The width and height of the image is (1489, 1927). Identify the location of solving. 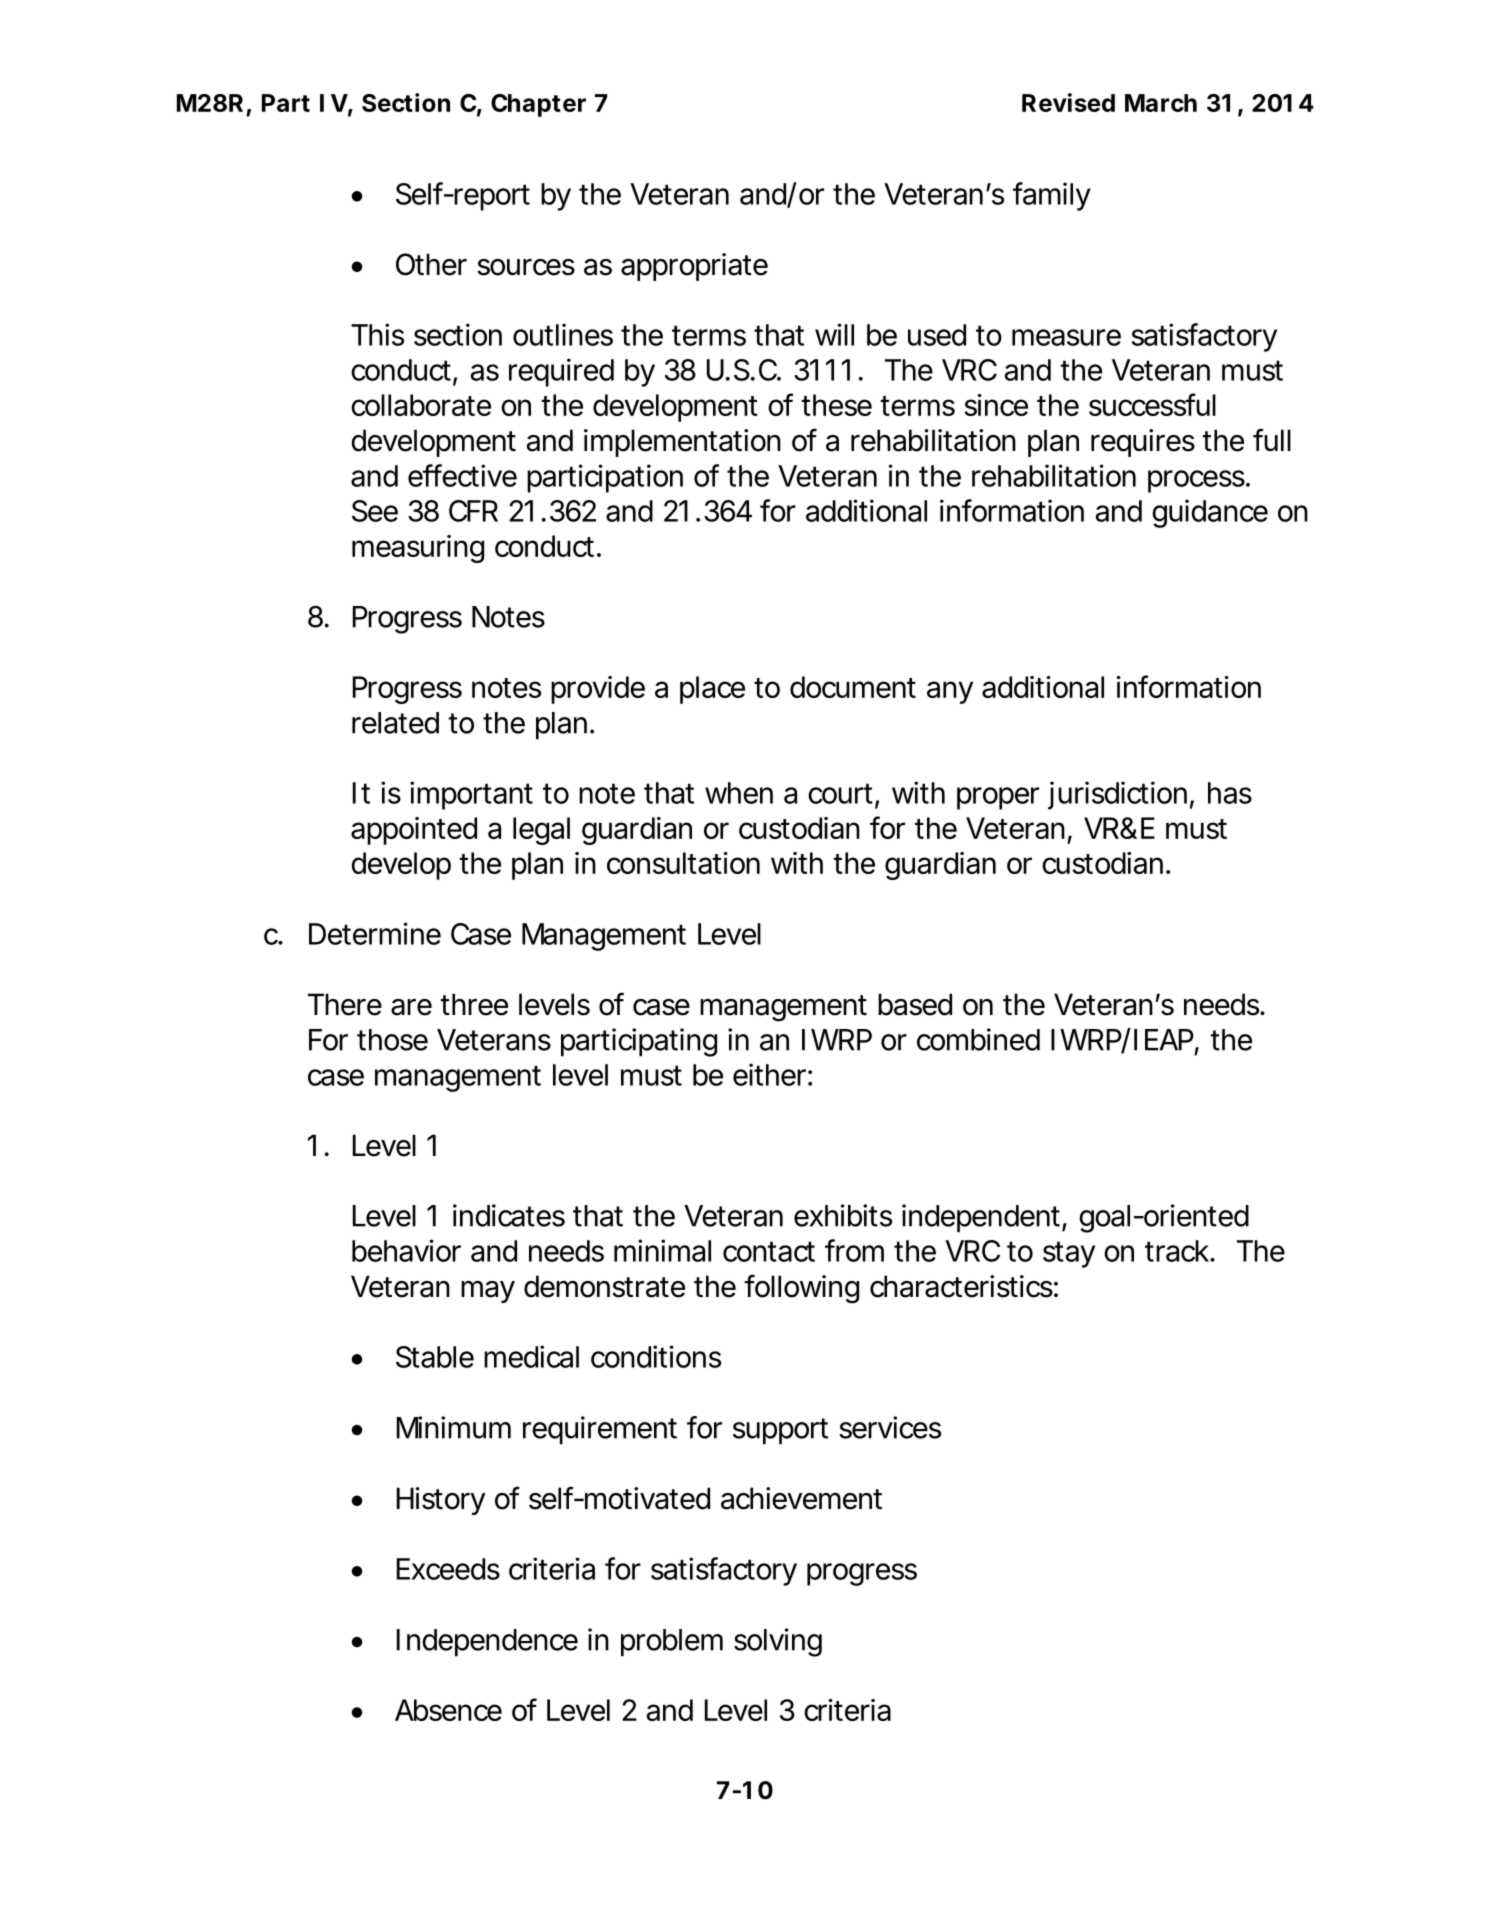
(778, 1642).
